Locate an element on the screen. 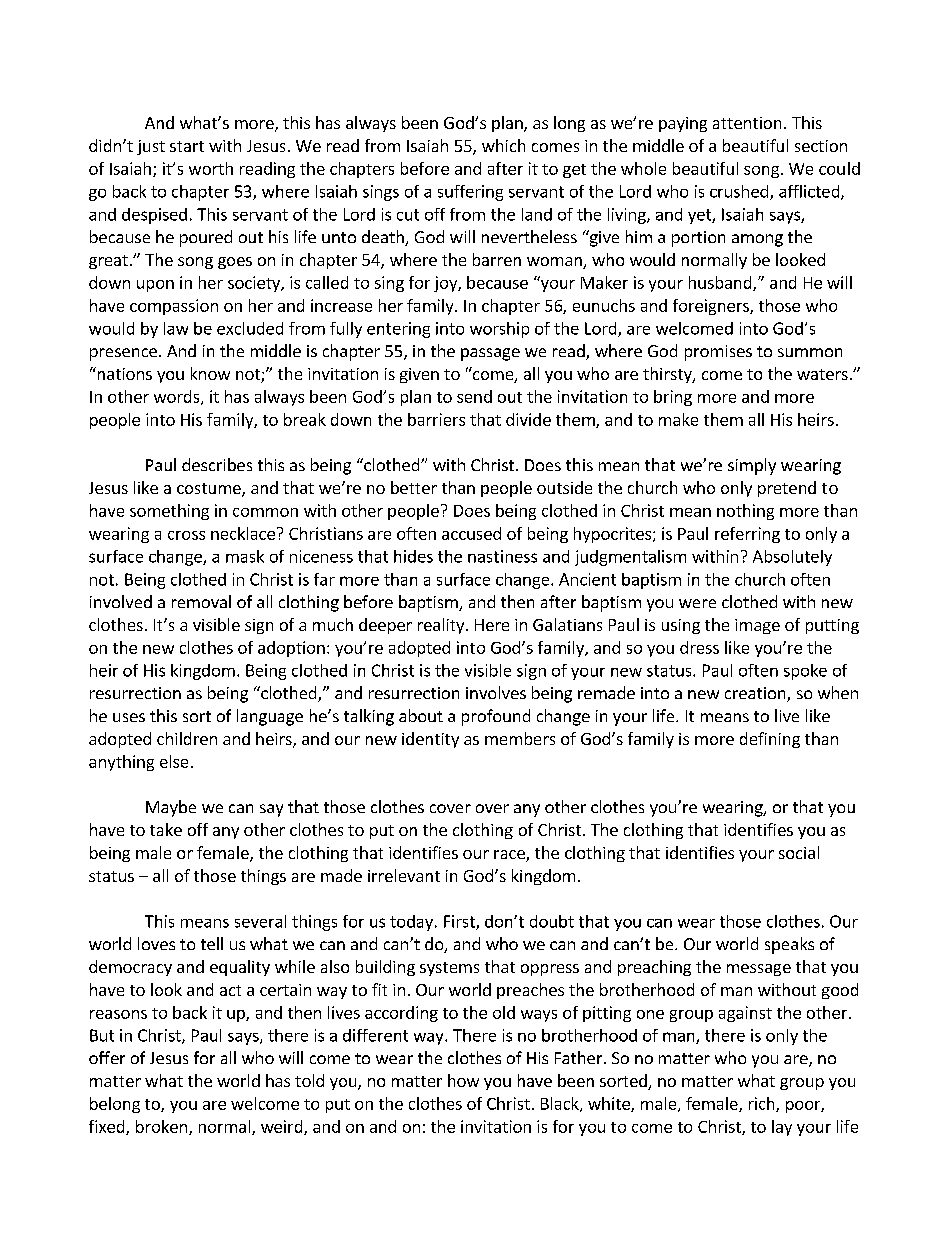  rich is located at coordinates (763, 1104).
